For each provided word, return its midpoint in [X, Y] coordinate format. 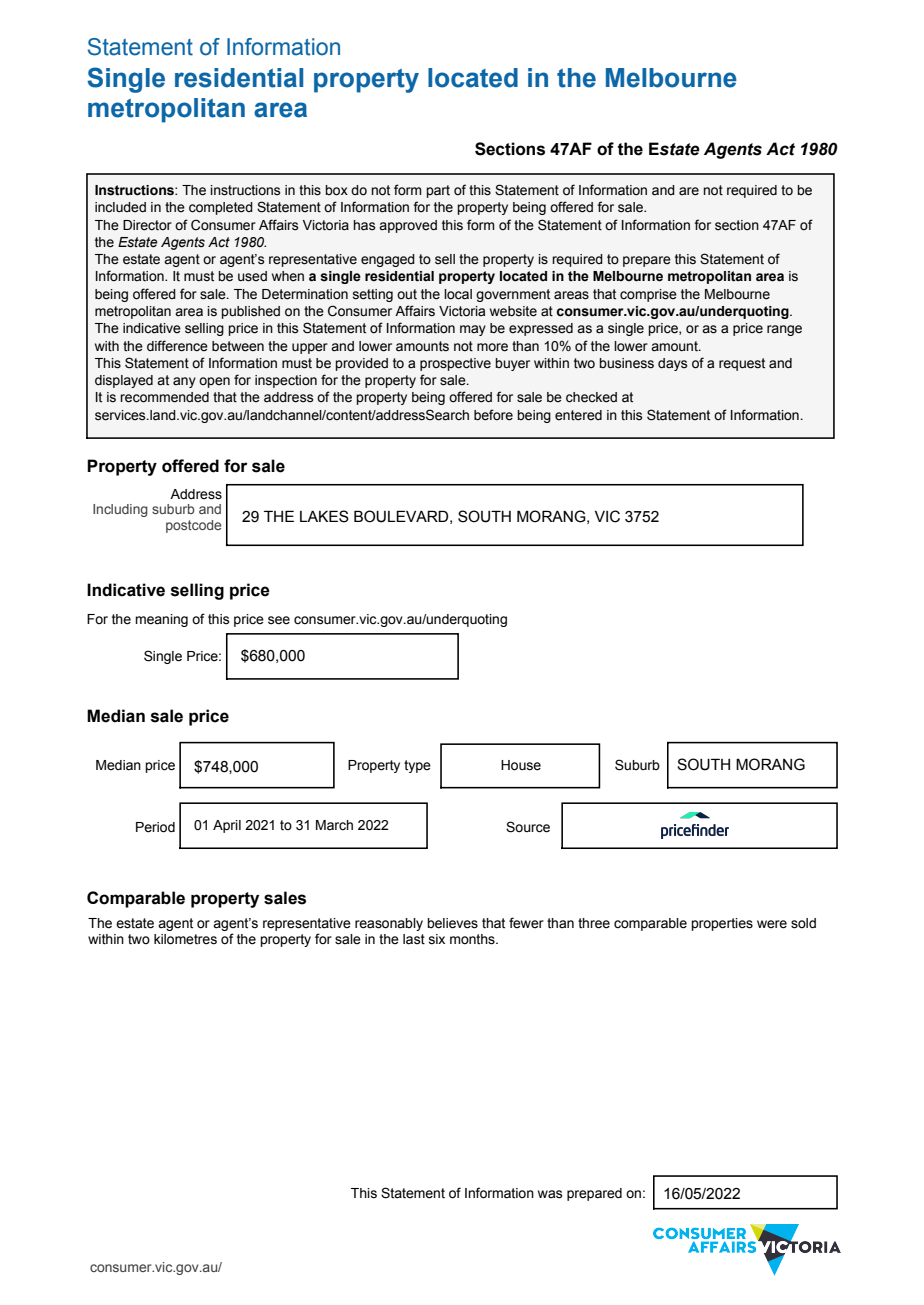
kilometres [185, 939]
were [772, 924]
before [493, 415]
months [473, 939]
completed [221, 208]
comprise [648, 295]
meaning [161, 620]
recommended [164, 397]
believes [452, 923]
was [550, 1194]
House [521, 765]
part [438, 191]
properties [722, 924]
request [742, 364]
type [417, 766]
